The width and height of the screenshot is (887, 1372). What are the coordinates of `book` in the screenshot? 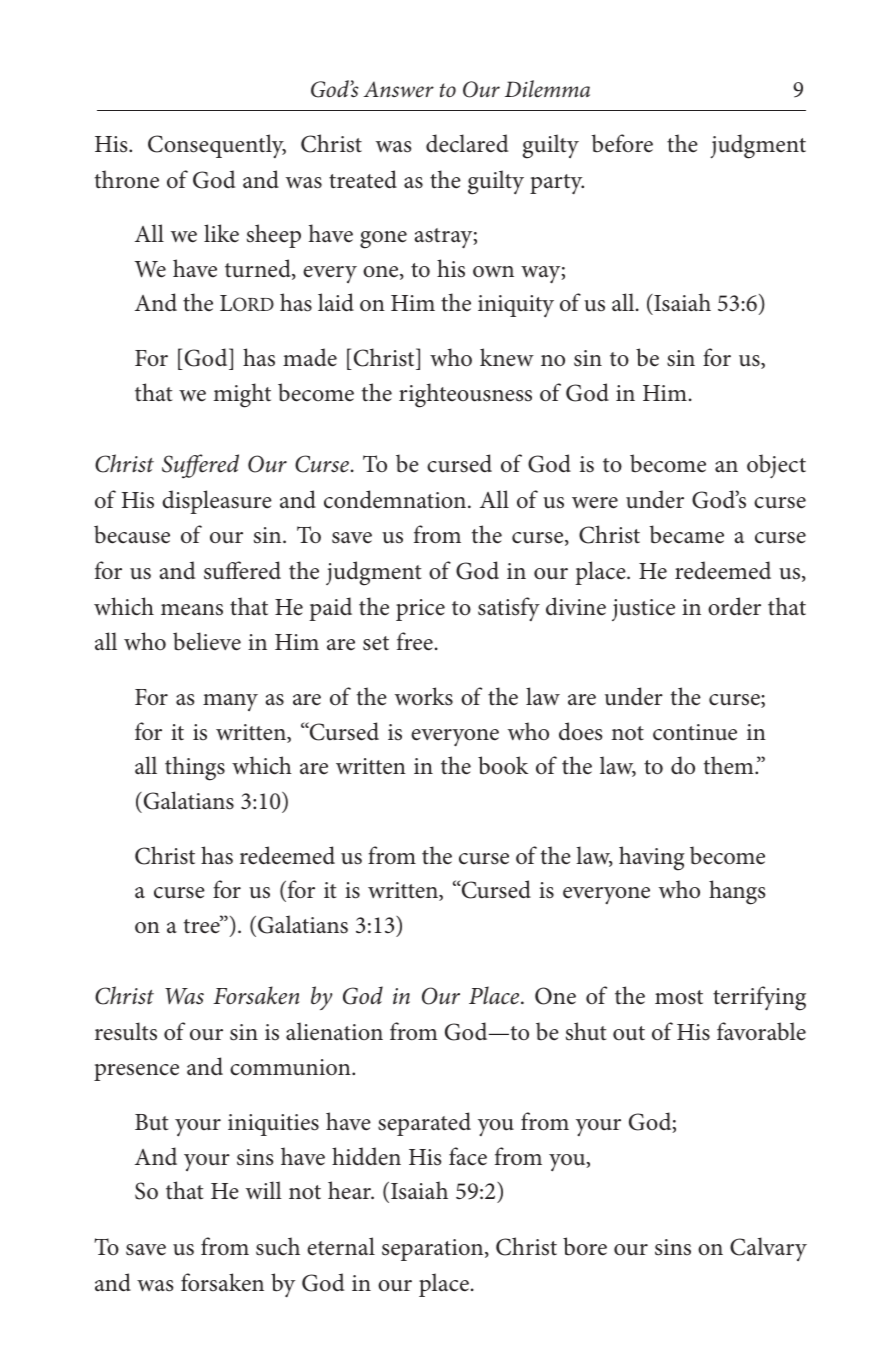 It's located at (503, 765).
